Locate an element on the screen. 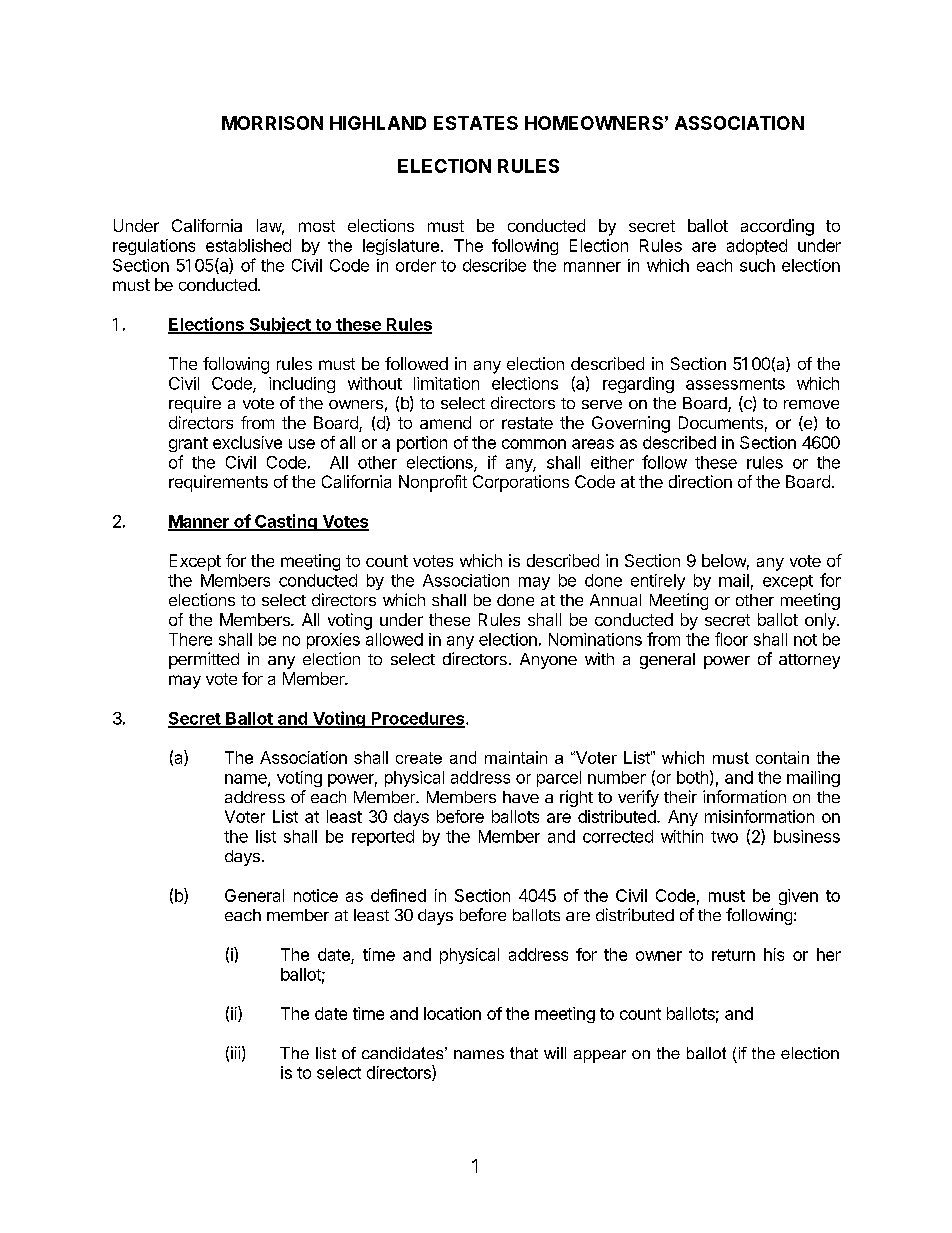 This screenshot has width=952, height=1233. contain is located at coordinates (782, 757).
